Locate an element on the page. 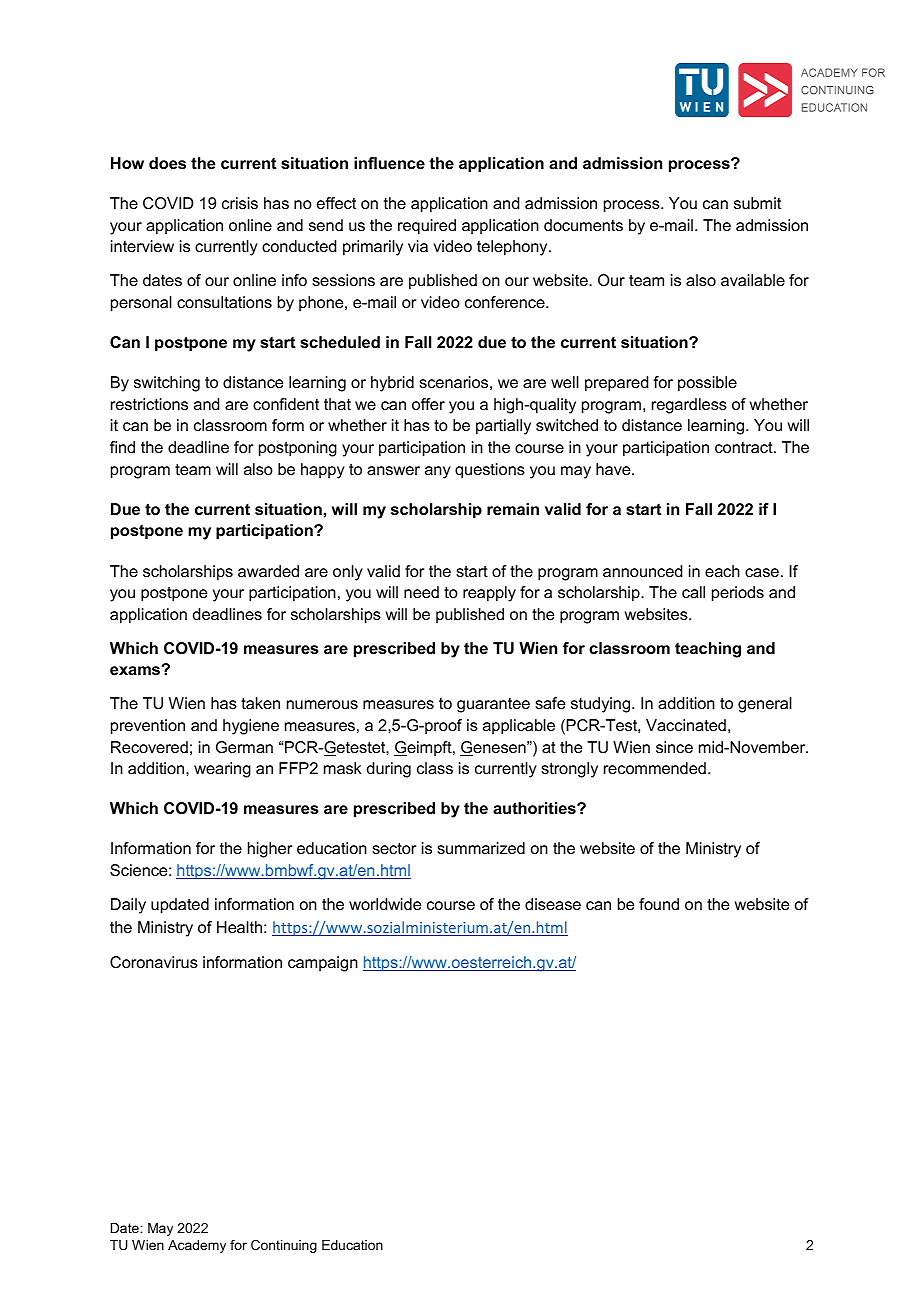 The width and height of the image is (924, 1308). required is located at coordinates (427, 227).
